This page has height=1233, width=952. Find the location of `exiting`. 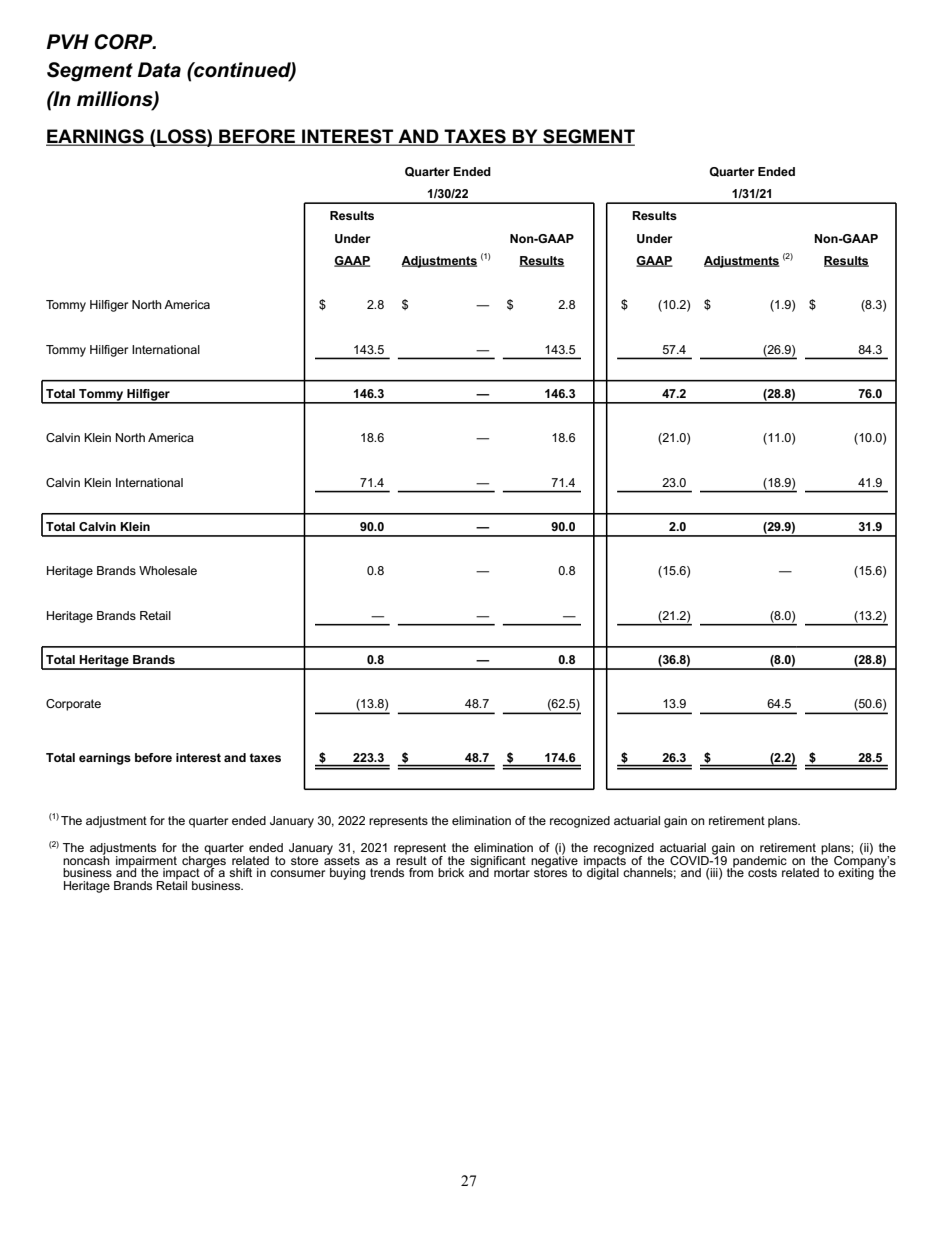

exiting is located at coordinates (856, 873).
